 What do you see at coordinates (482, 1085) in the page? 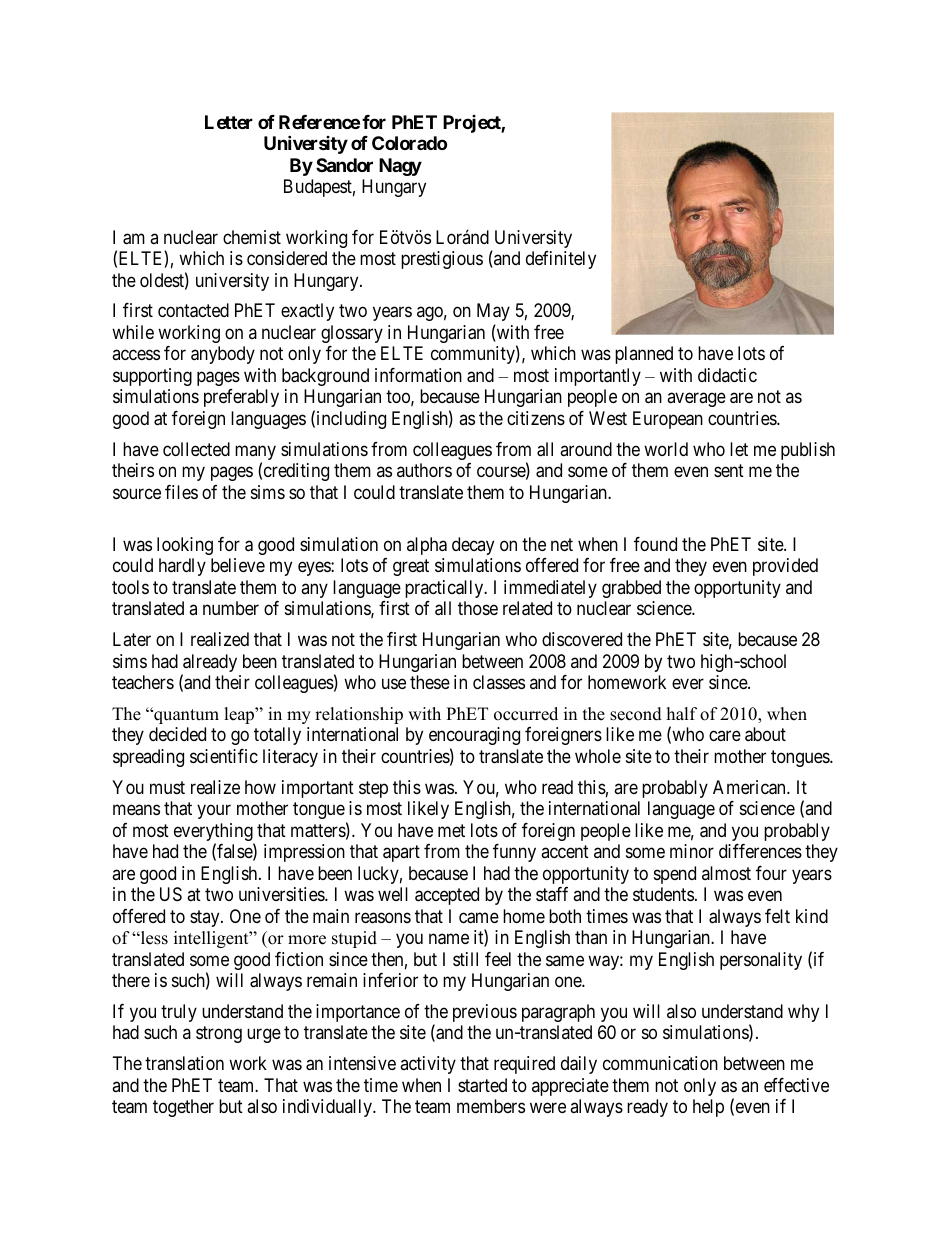
I see `started` at bounding box center [482, 1085].
